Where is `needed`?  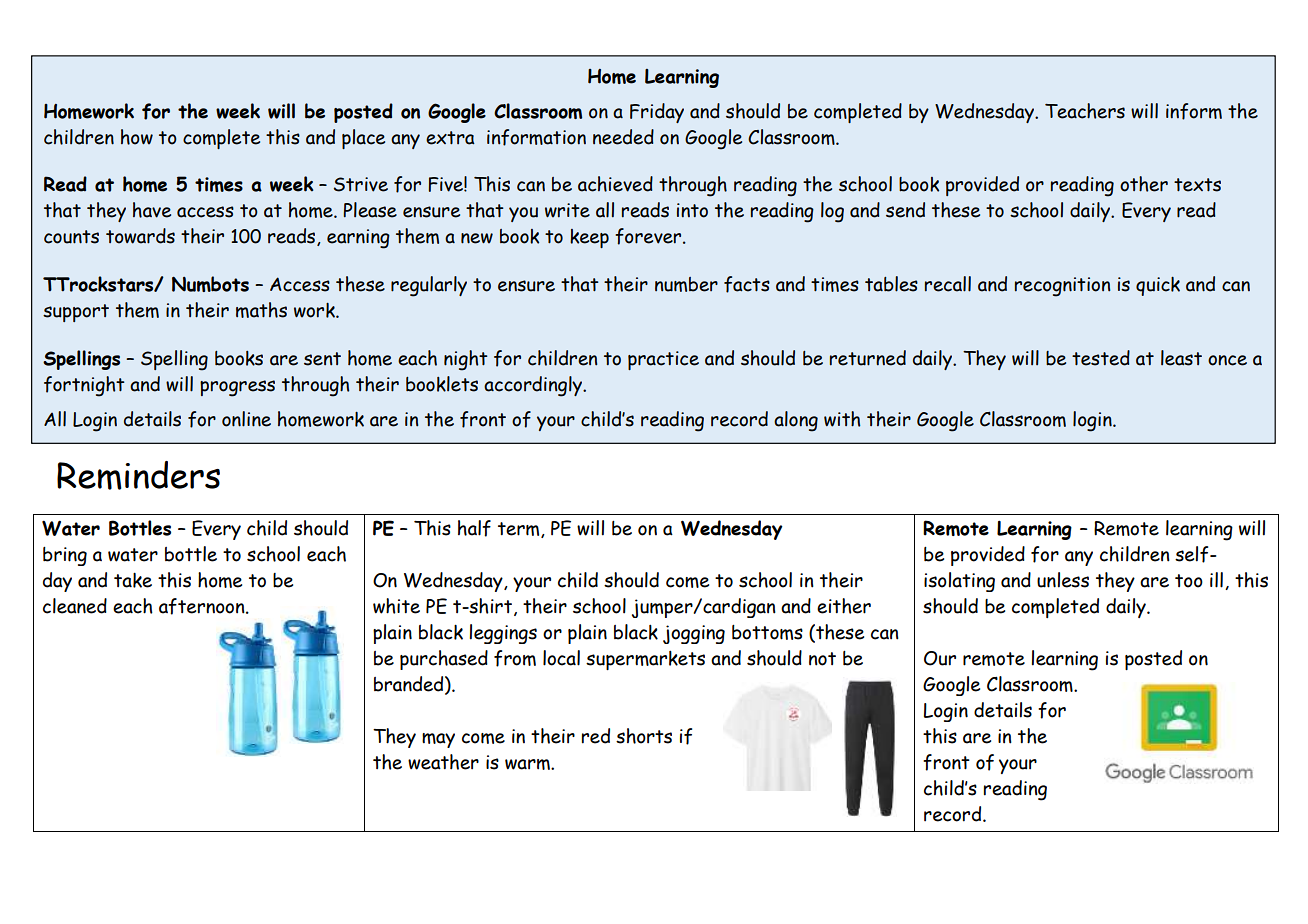 needed is located at coordinates (623, 137).
